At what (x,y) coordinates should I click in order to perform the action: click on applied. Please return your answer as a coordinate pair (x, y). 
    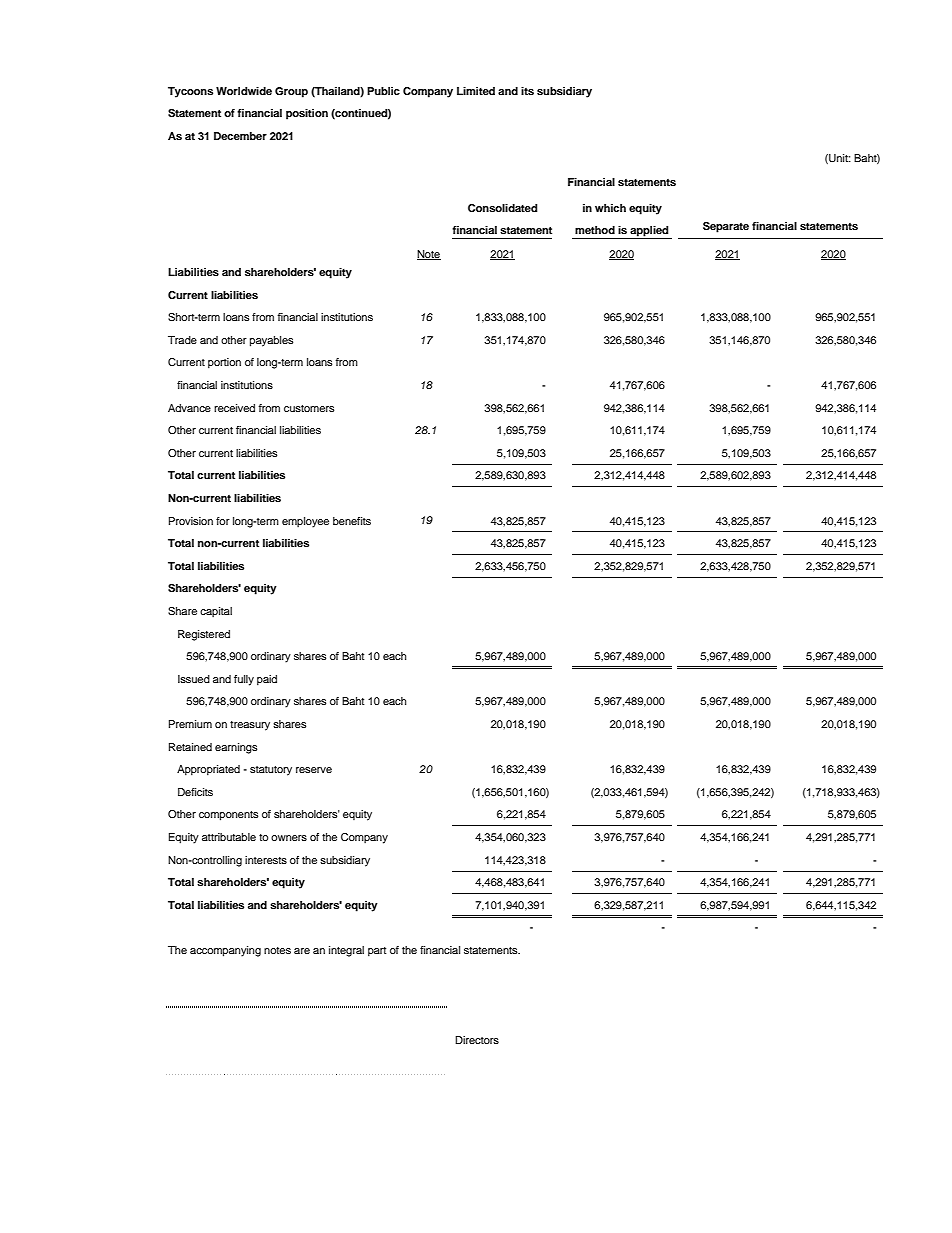
    Looking at the image, I should click on (649, 232).
